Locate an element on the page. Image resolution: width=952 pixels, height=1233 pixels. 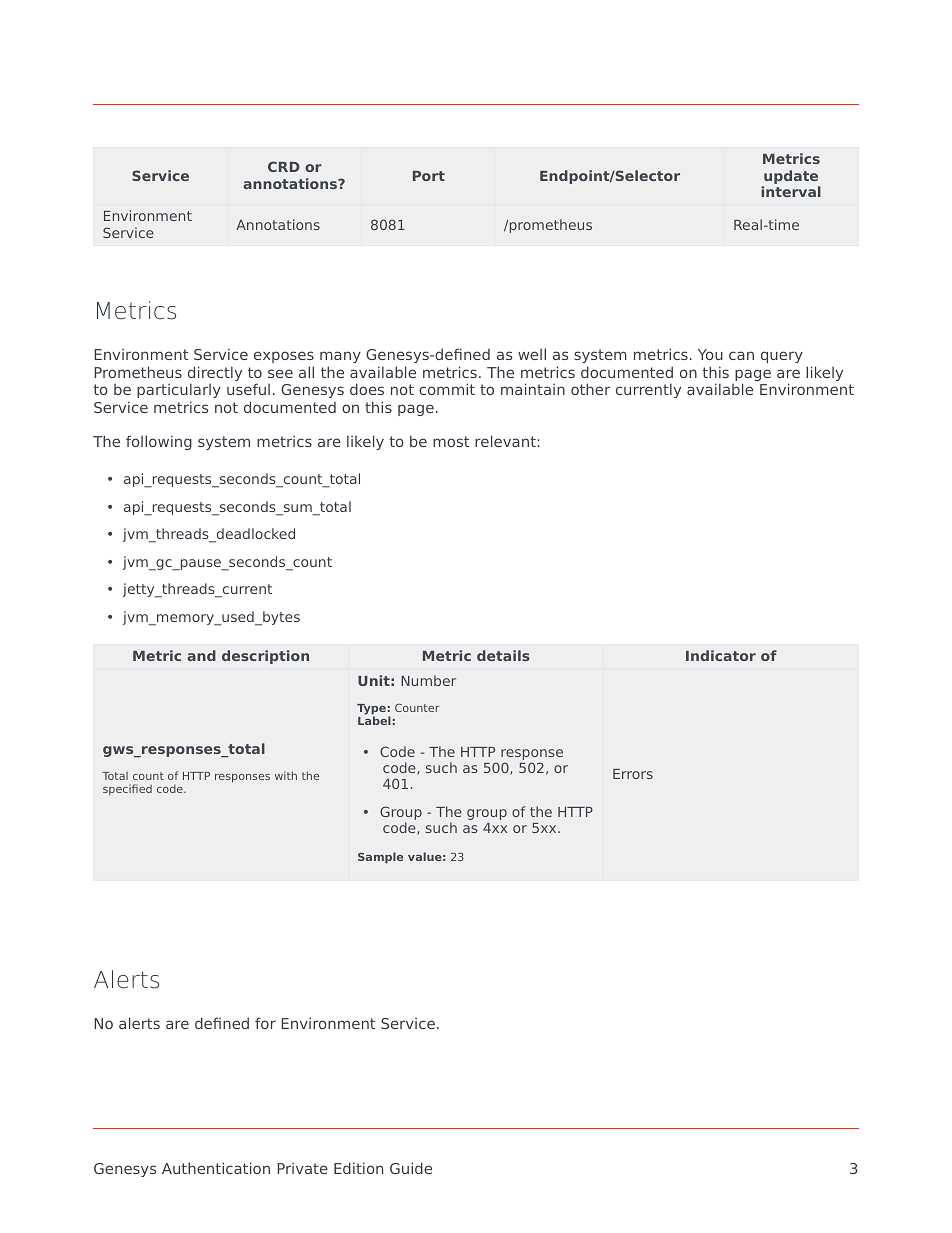
CRD is located at coordinates (284, 166).
